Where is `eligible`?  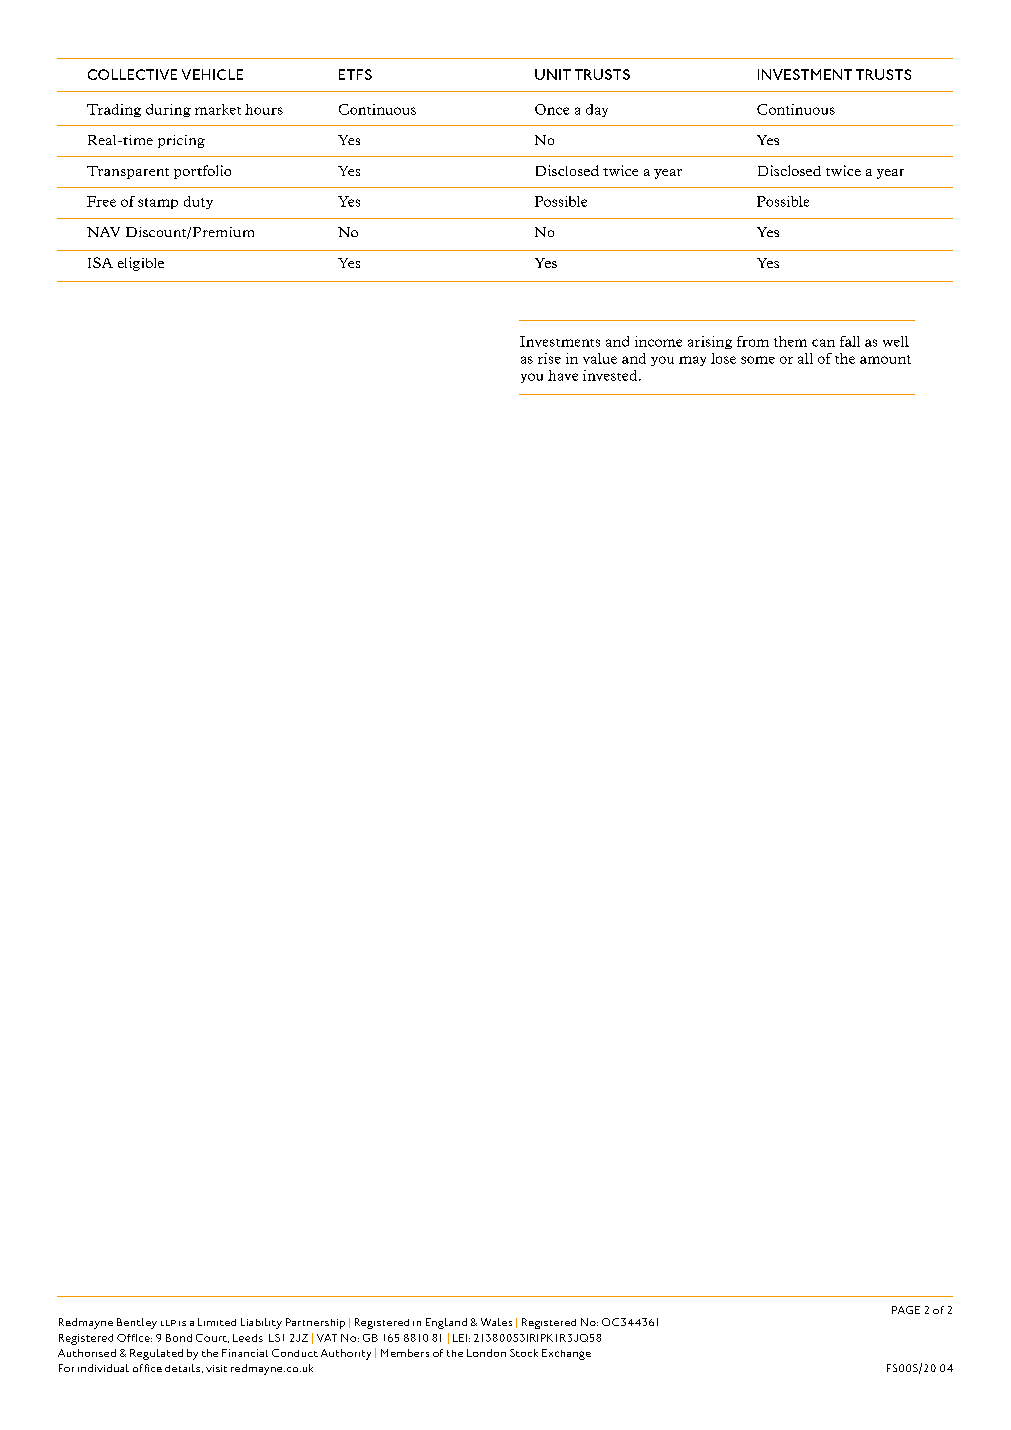
eligible is located at coordinates (141, 264).
